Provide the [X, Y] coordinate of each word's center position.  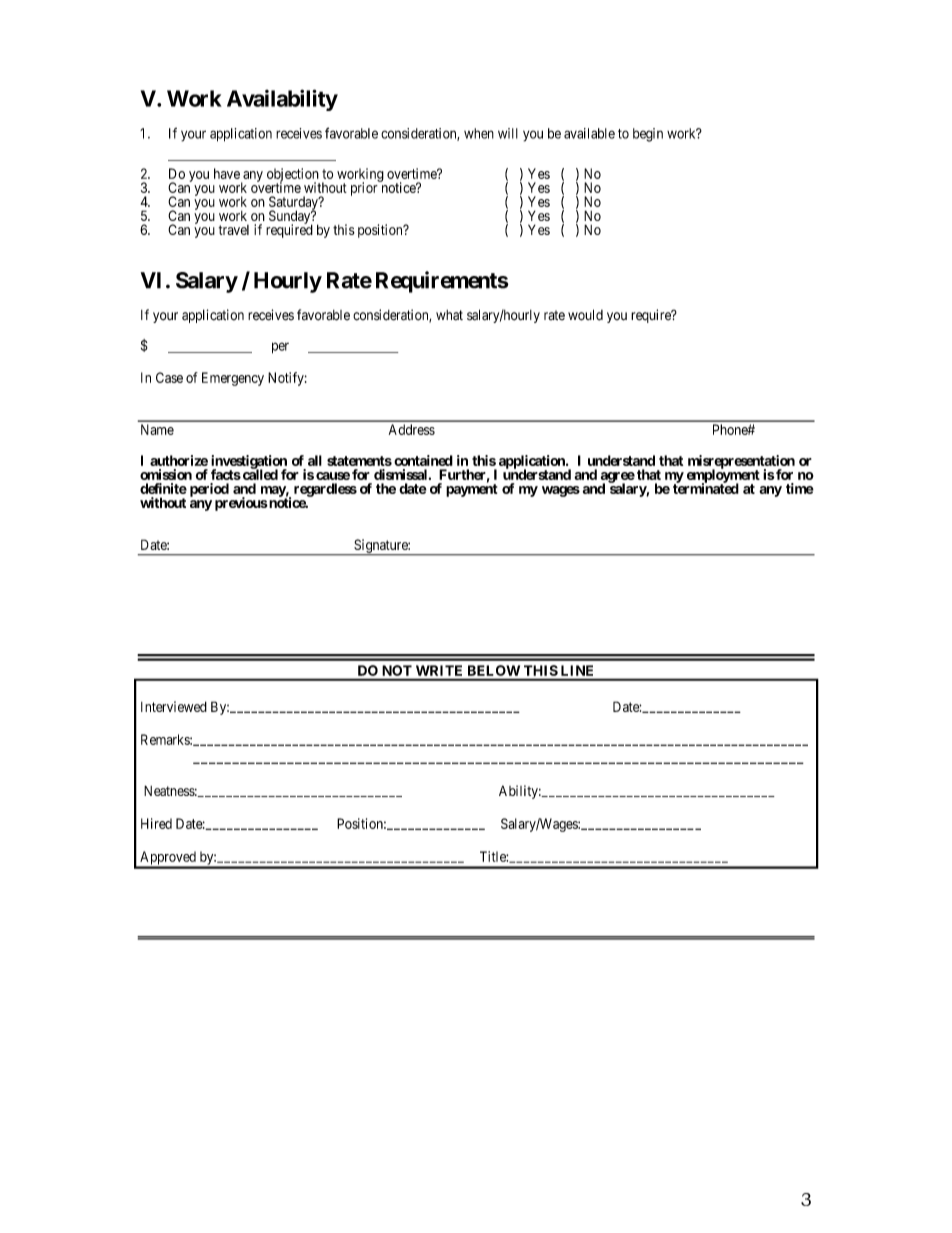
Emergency [233, 379]
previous [241, 504]
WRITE [439, 670]
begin [648, 135]
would [585, 315]
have [227, 173]
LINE [577, 670]
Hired [156, 823]
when [479, 133]
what [449, 315]
